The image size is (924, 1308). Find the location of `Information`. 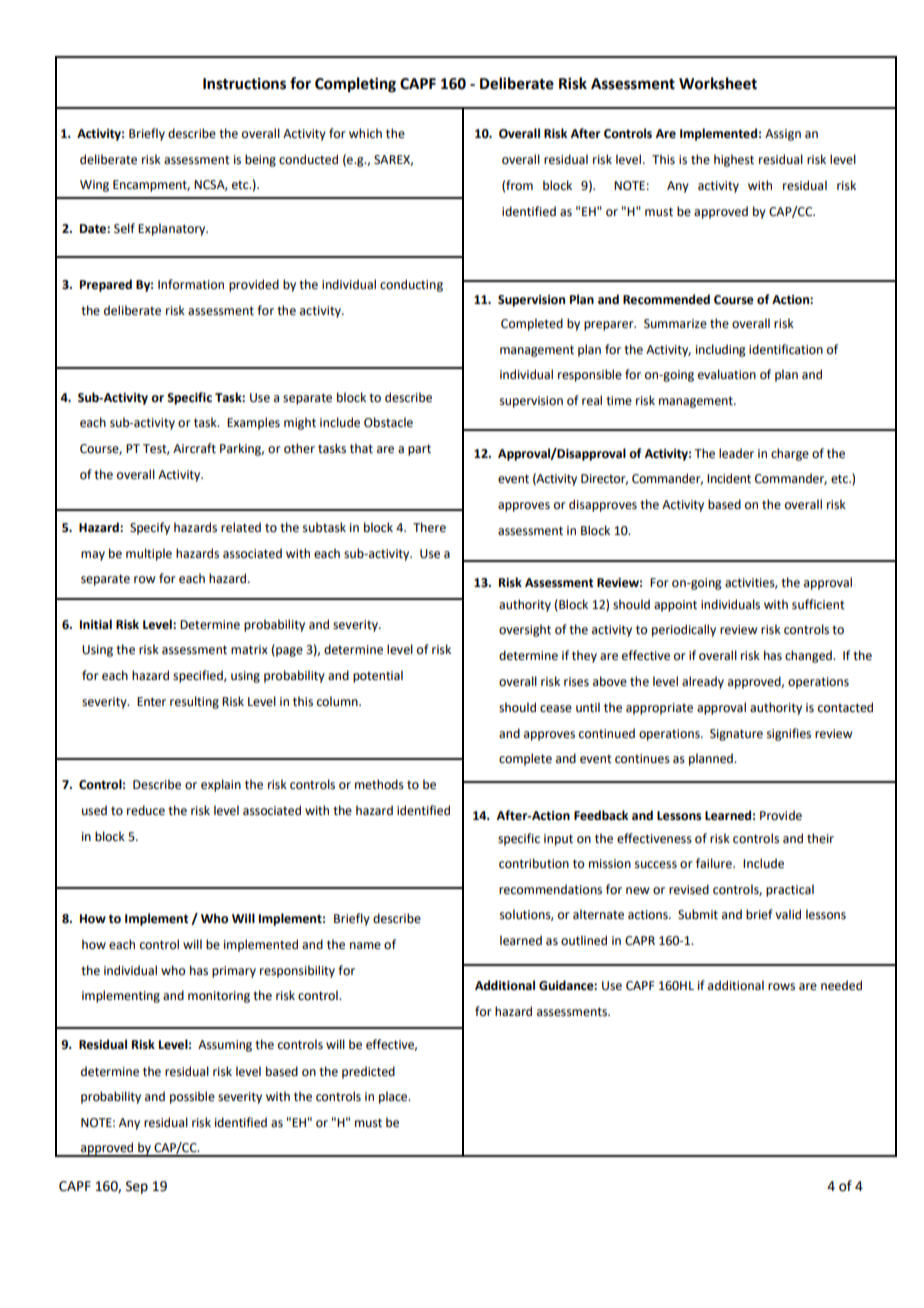

Information is located at coordinates (191, 284).
